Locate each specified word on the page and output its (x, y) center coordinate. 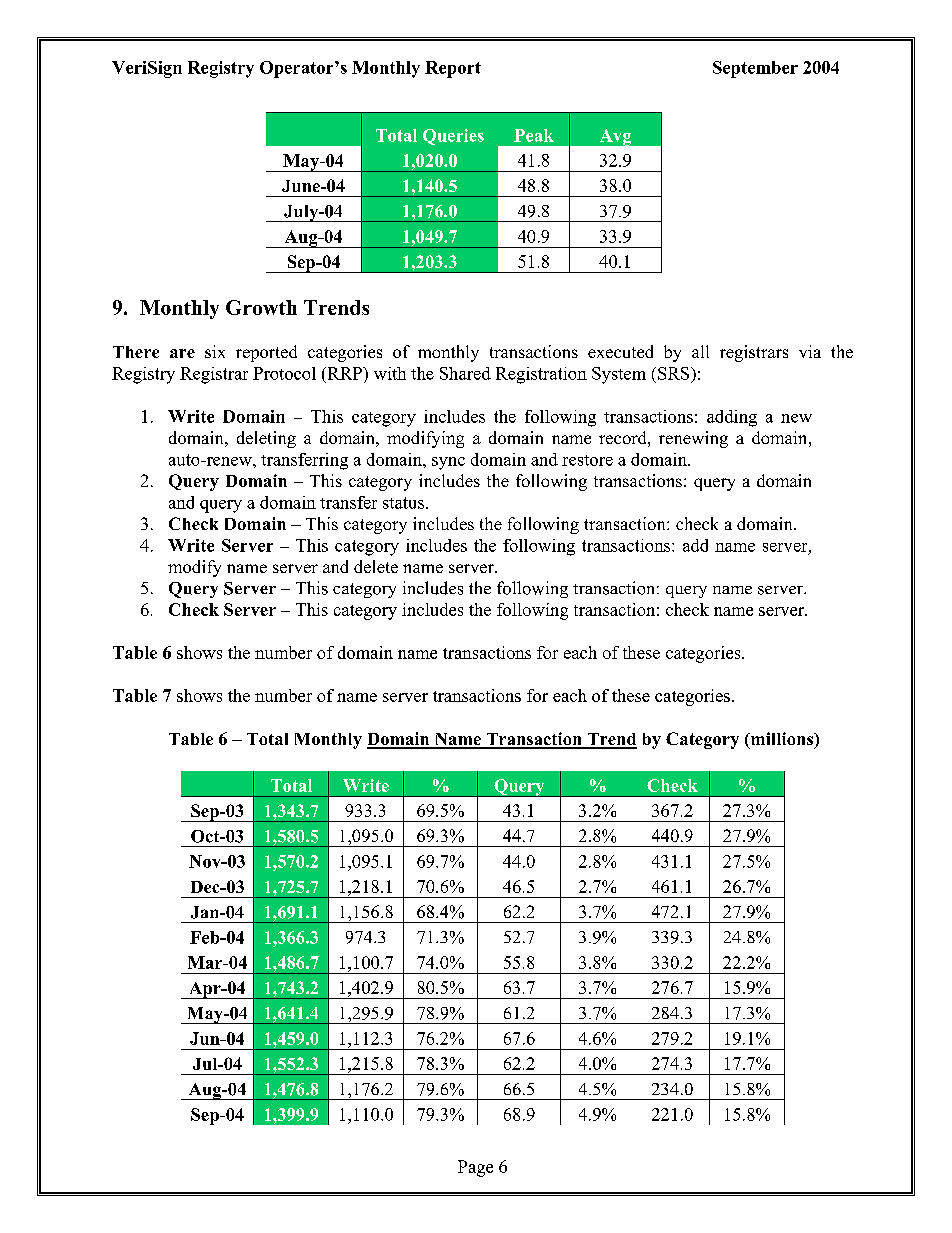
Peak (534, 135)
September (755, 69)
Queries (453, 137)
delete (376, 566)
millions (782, 738)
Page (475, 1168)
